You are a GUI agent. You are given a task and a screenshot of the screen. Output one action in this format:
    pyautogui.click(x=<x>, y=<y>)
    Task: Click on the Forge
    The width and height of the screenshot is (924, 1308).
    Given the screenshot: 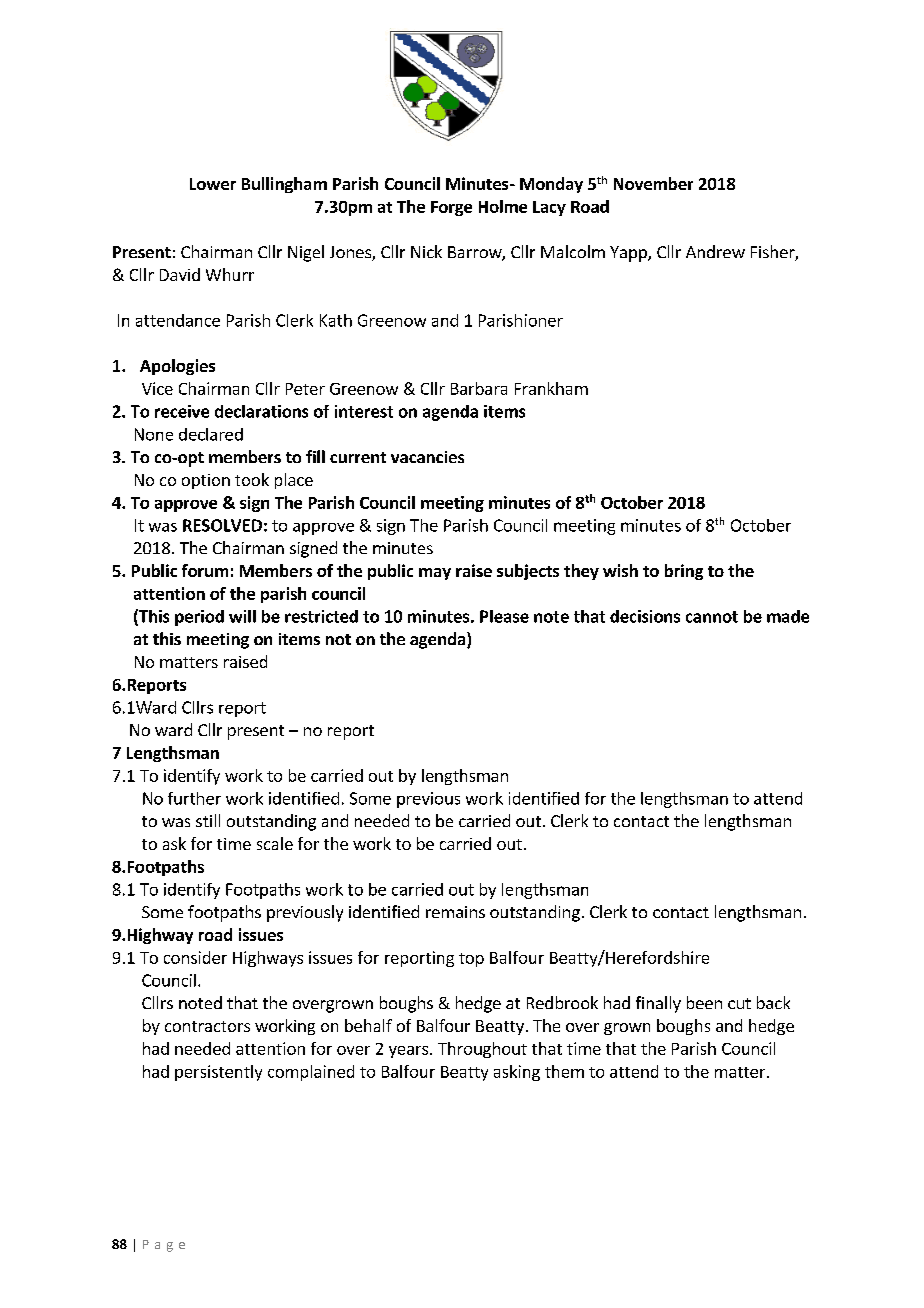 What is the action you would take?
    pyautogui.click(x=451, y=208)
